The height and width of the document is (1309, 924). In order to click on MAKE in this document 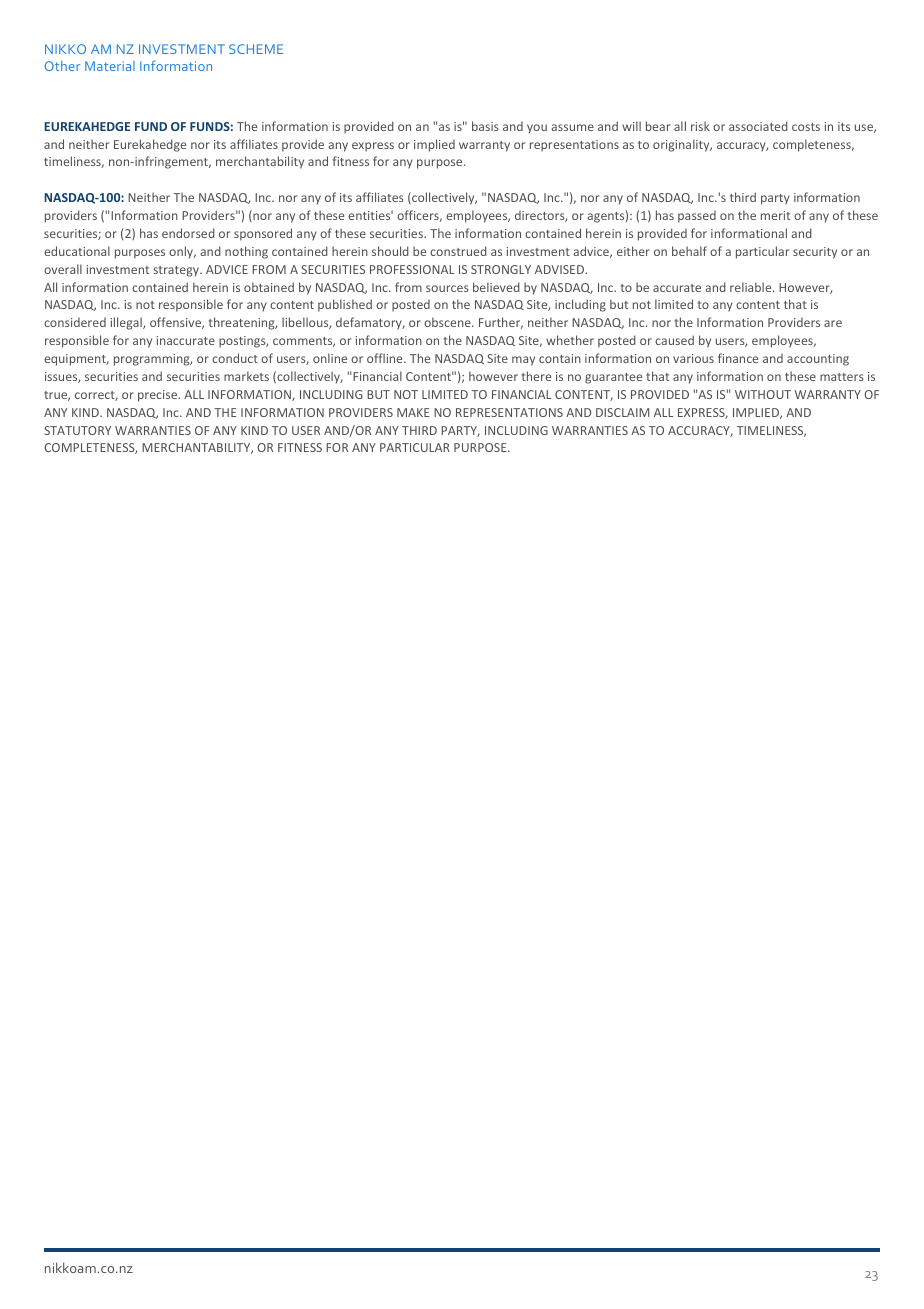, I will do `click(413, 412)`.
